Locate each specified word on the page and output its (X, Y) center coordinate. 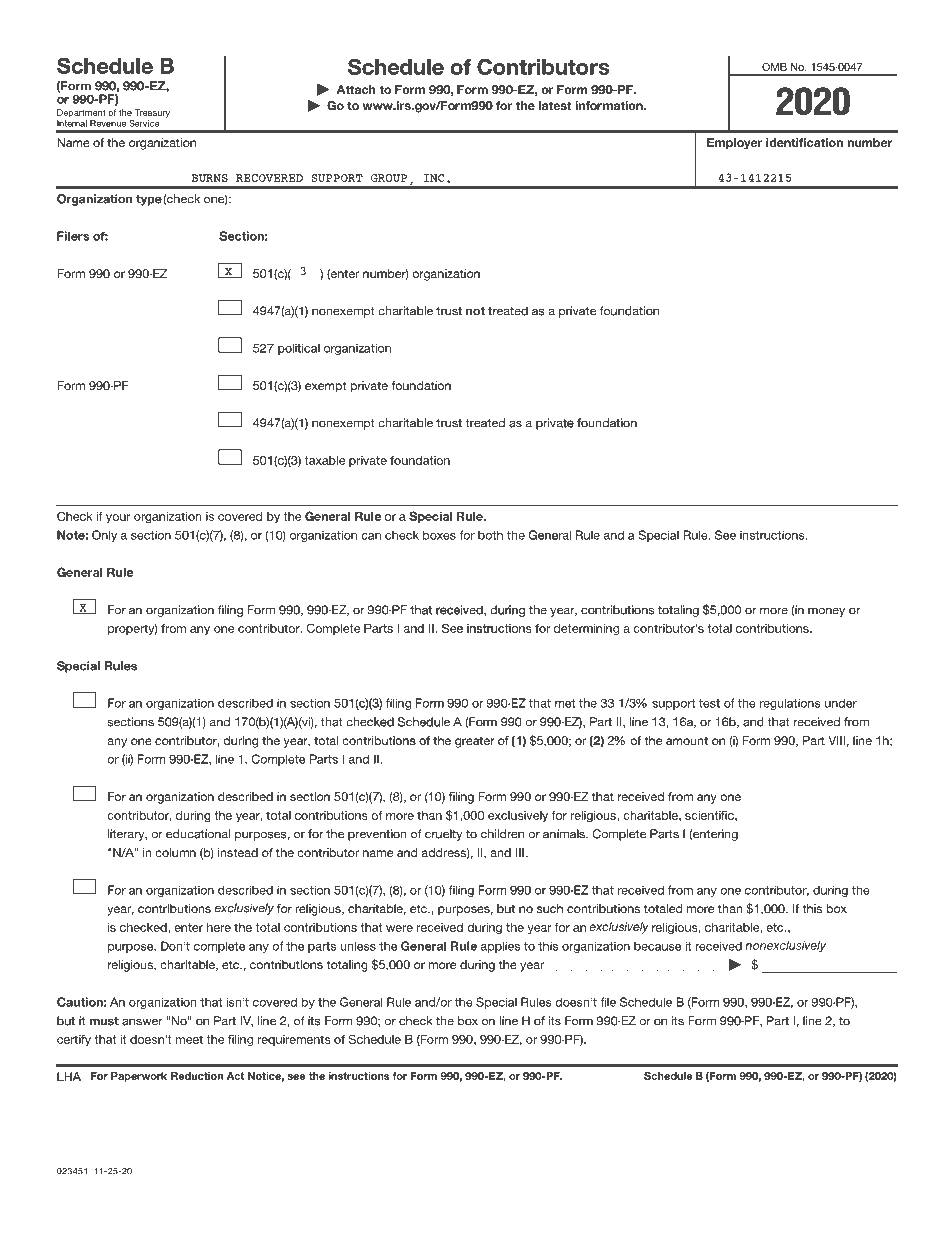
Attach (356, 89)
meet (189, 1039)
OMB (774, 67)
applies (500, 947)
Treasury (152, 113)
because (657, 946)
